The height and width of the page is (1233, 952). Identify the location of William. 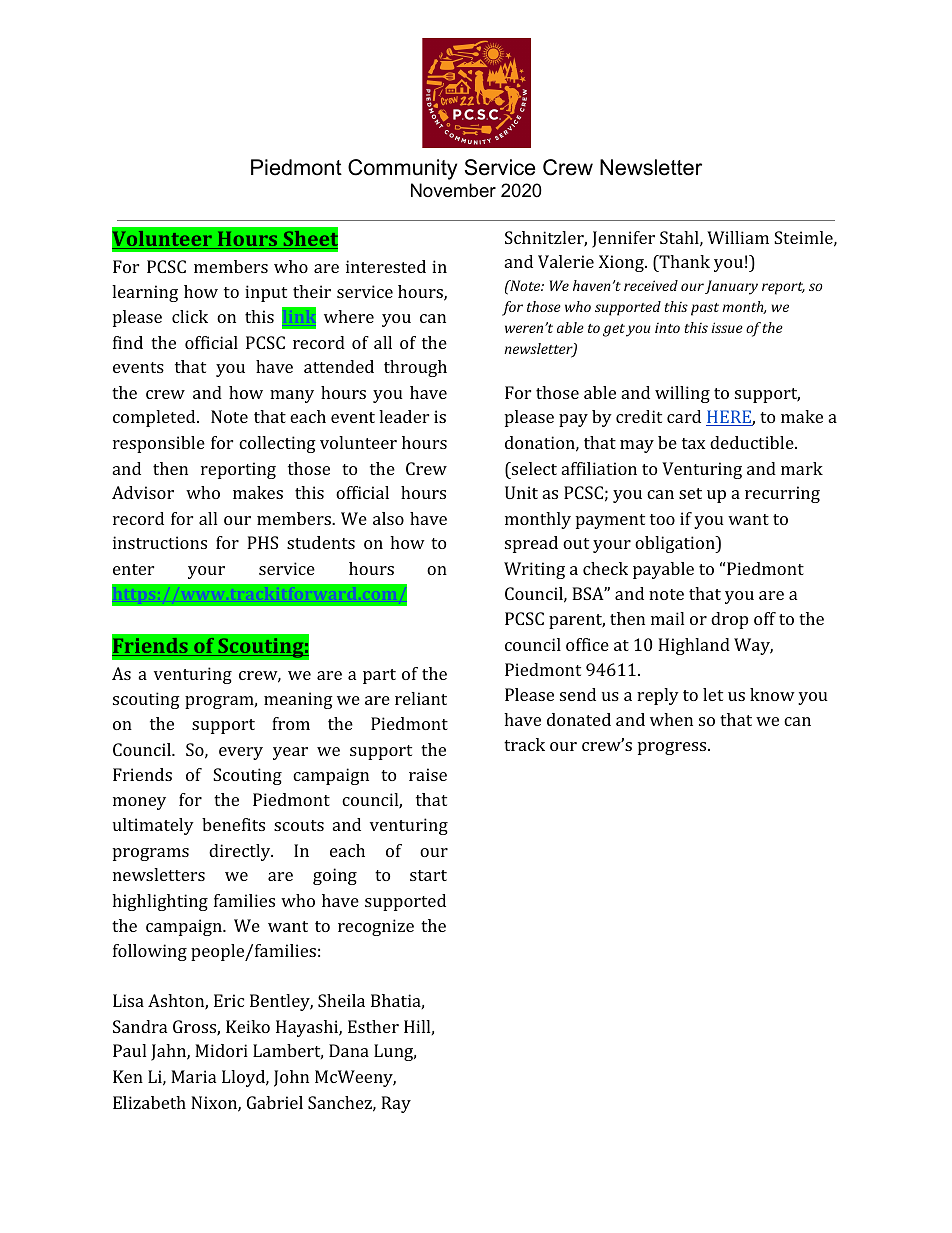
(738, 237).
